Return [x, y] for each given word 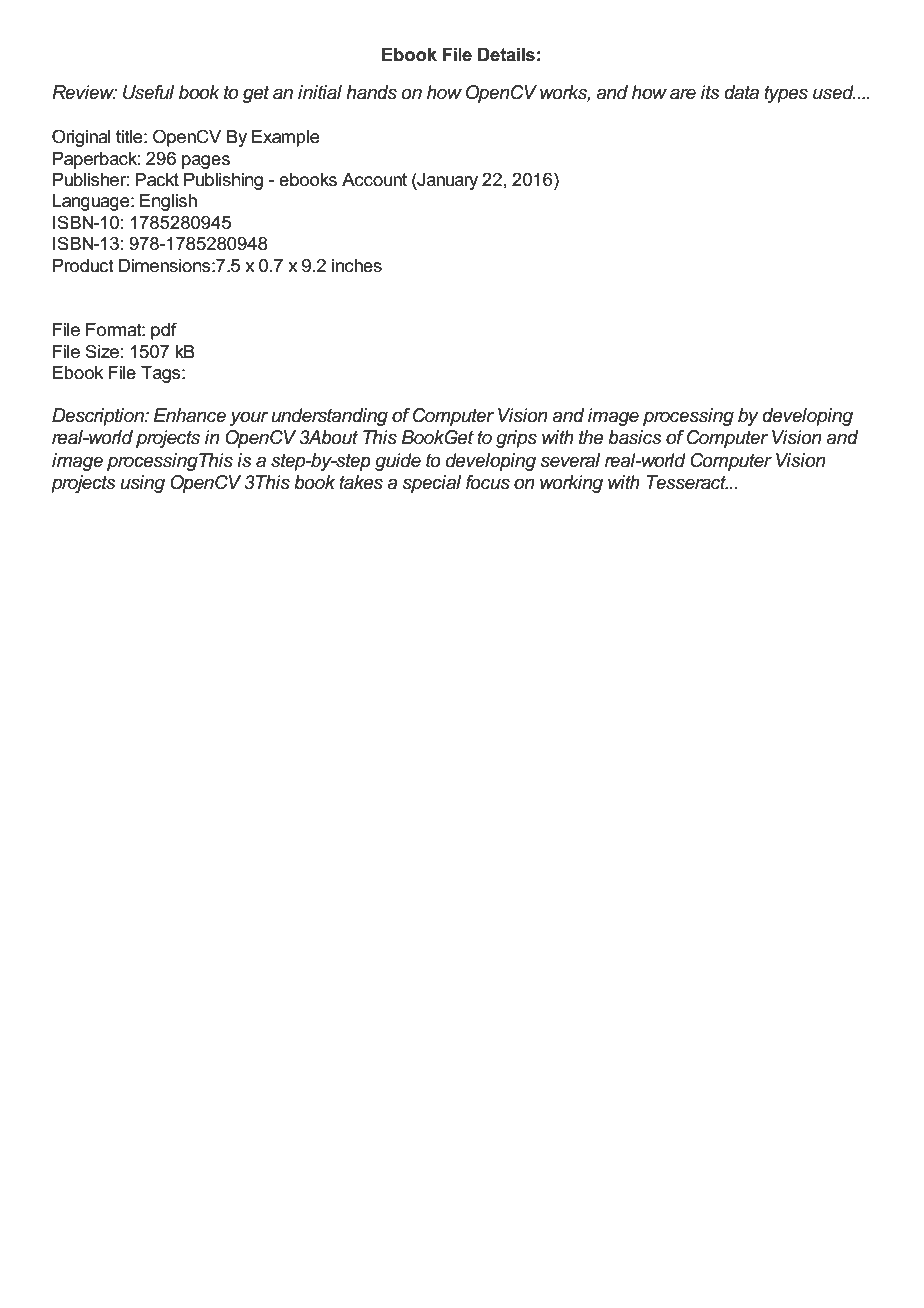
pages [206, 162]
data [741, 92]
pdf [164, 331]
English [168, 202]
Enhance [189, 415]
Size [102, 351]
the [591, 437]
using [142, 484]
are [683, 94]
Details [506, 55]
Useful [148, 92]
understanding [329, 417]
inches [357, 266]
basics [635, 437]
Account [374, 180]
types [786, 94]
